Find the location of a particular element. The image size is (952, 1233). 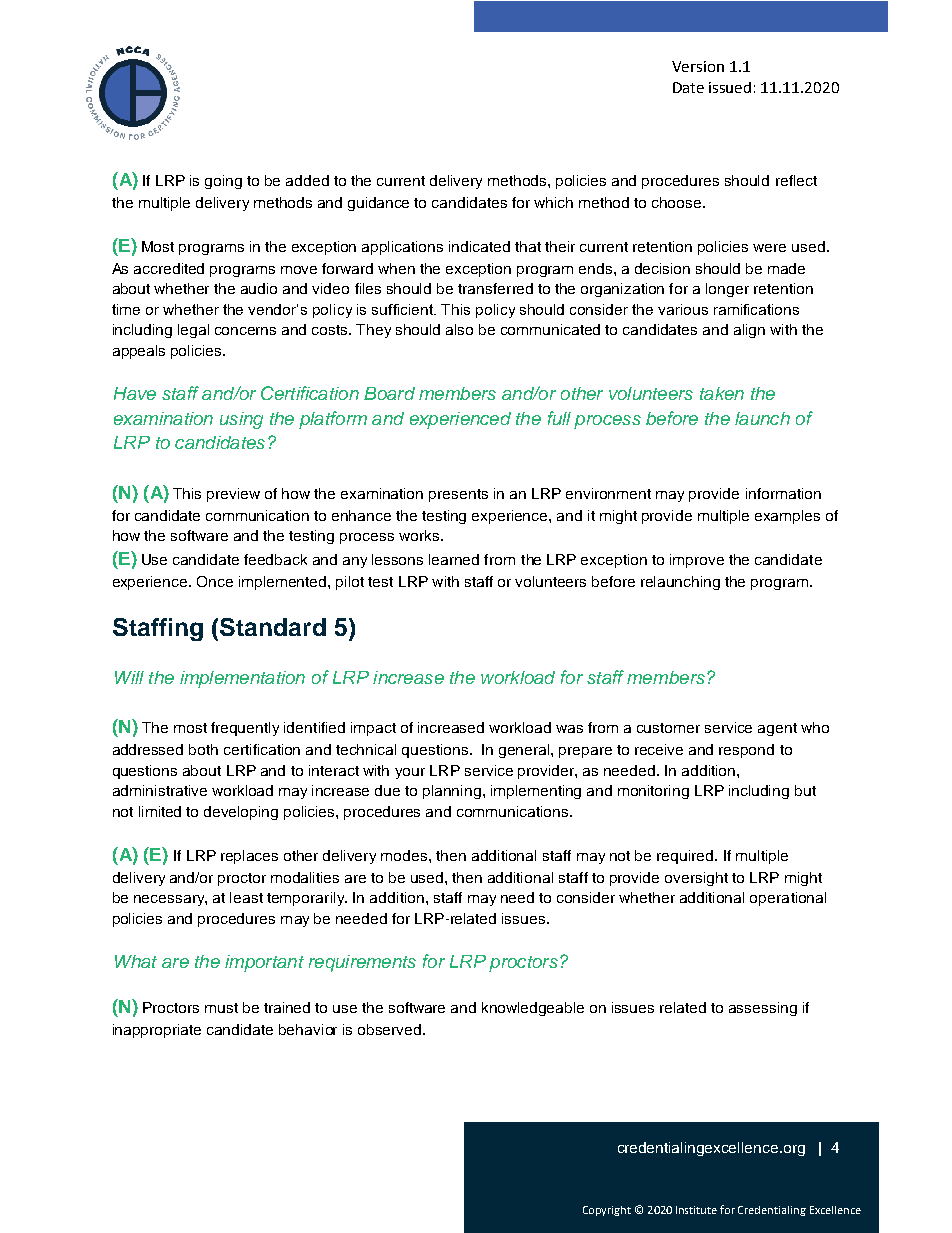

which is located at coordinates (553, 202).
